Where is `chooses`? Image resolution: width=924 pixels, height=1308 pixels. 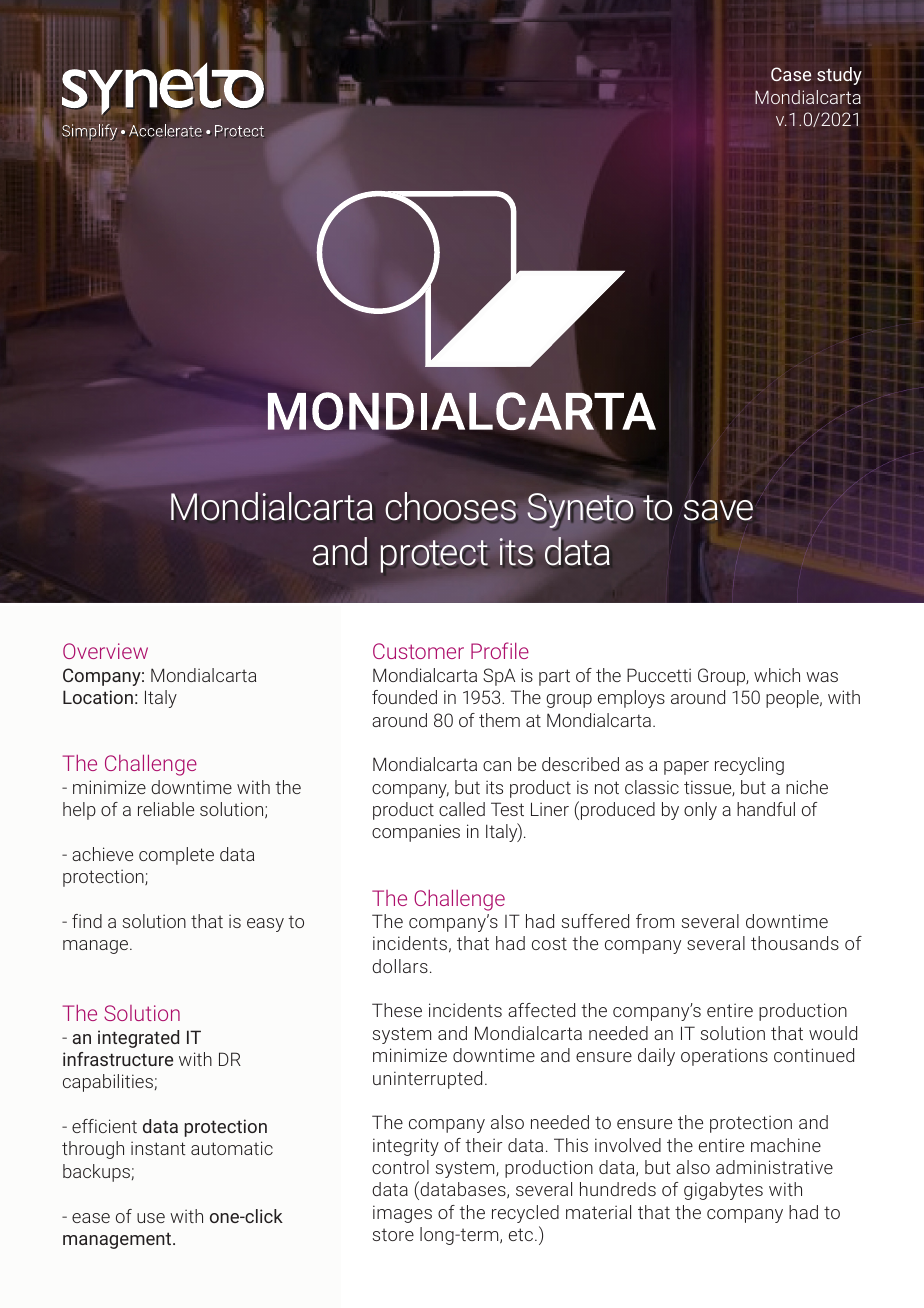 chooses is located at coordinates (450, 506).
